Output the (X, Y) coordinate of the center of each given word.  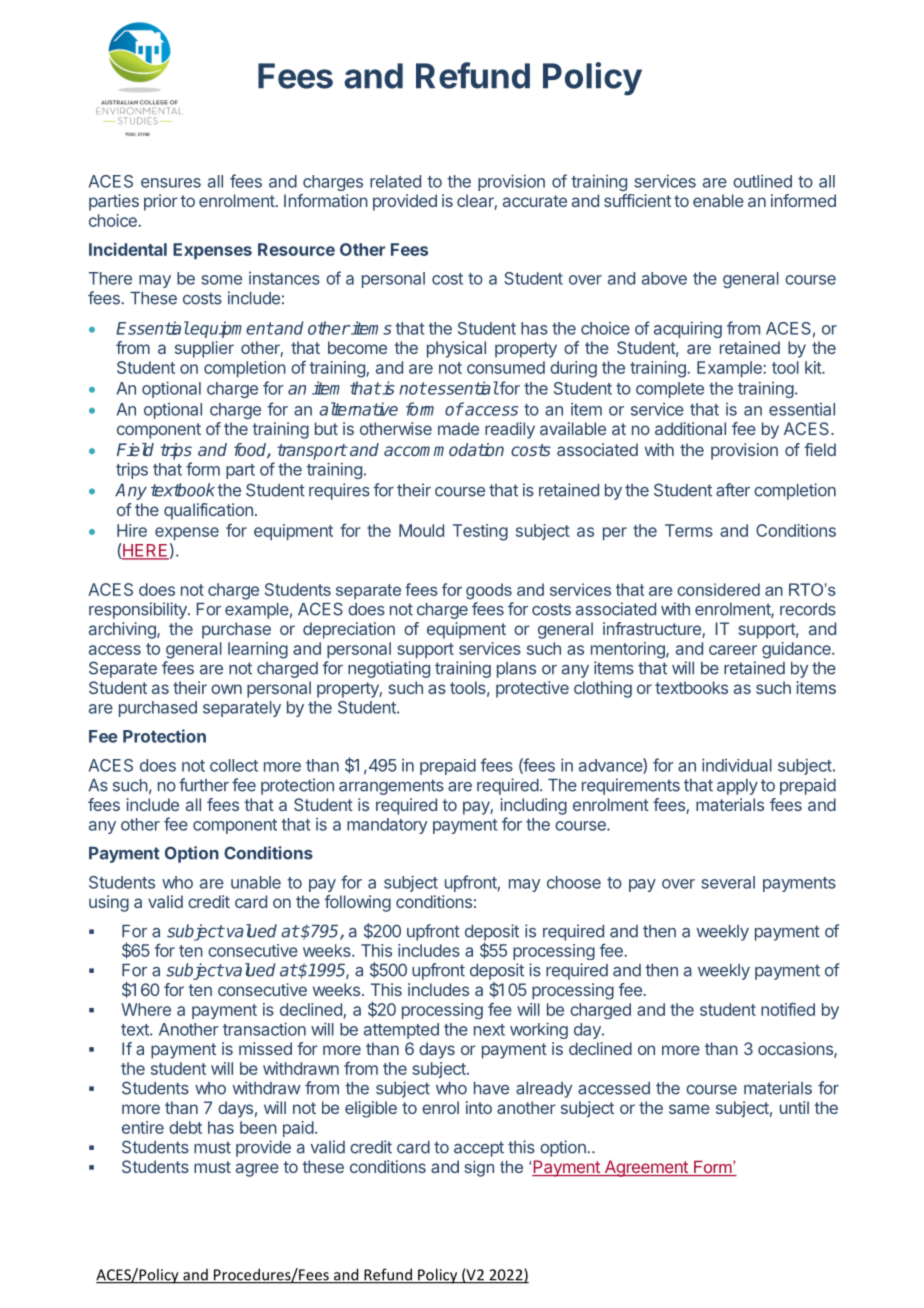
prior (161, 202)
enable (718, 200)
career (733, 650)
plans (516, 670)
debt (185, 1127)
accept (479, 1149)
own (226, 689)
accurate (535, 201)
